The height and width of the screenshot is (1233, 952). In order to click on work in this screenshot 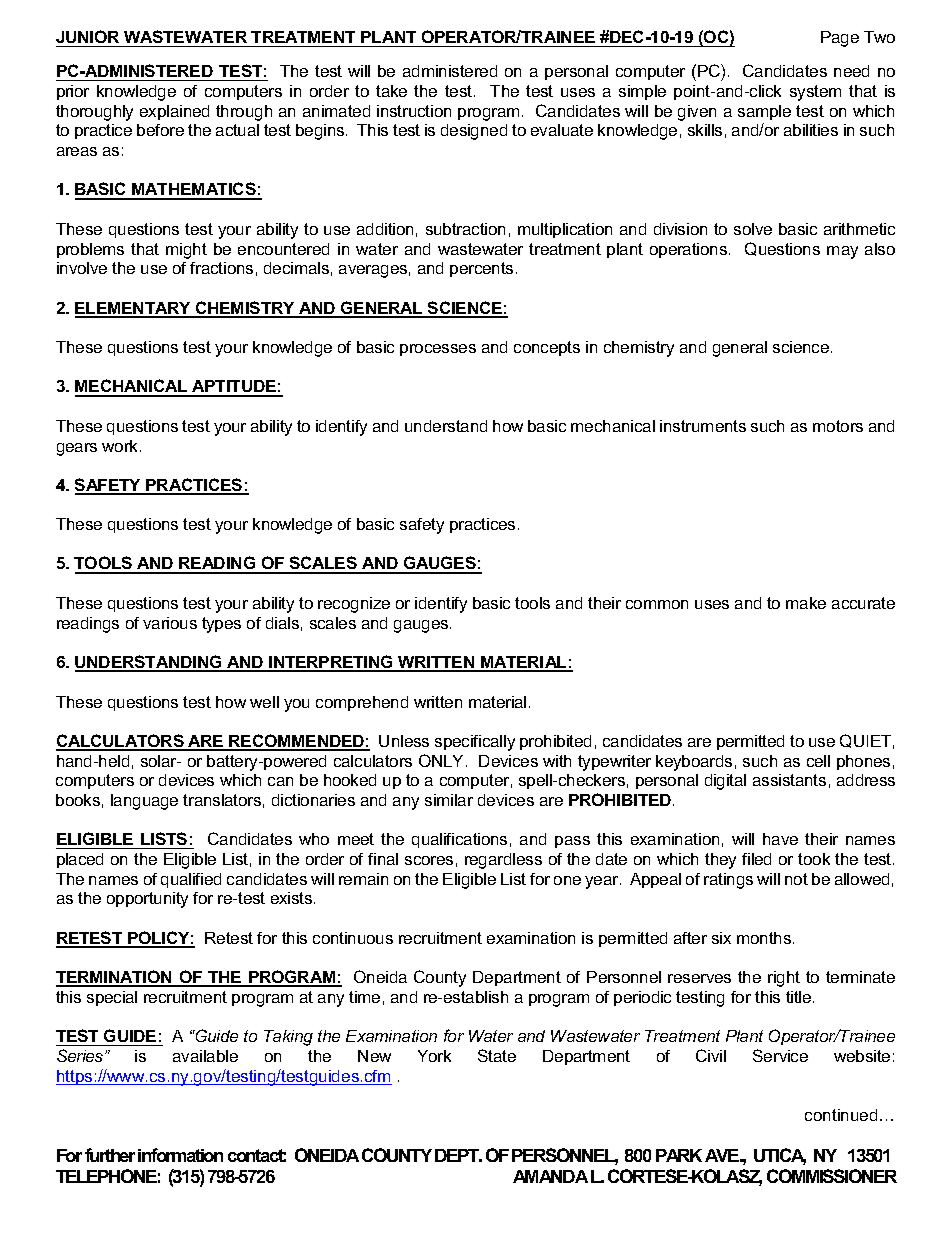, I will do `click(121, 446)`.
